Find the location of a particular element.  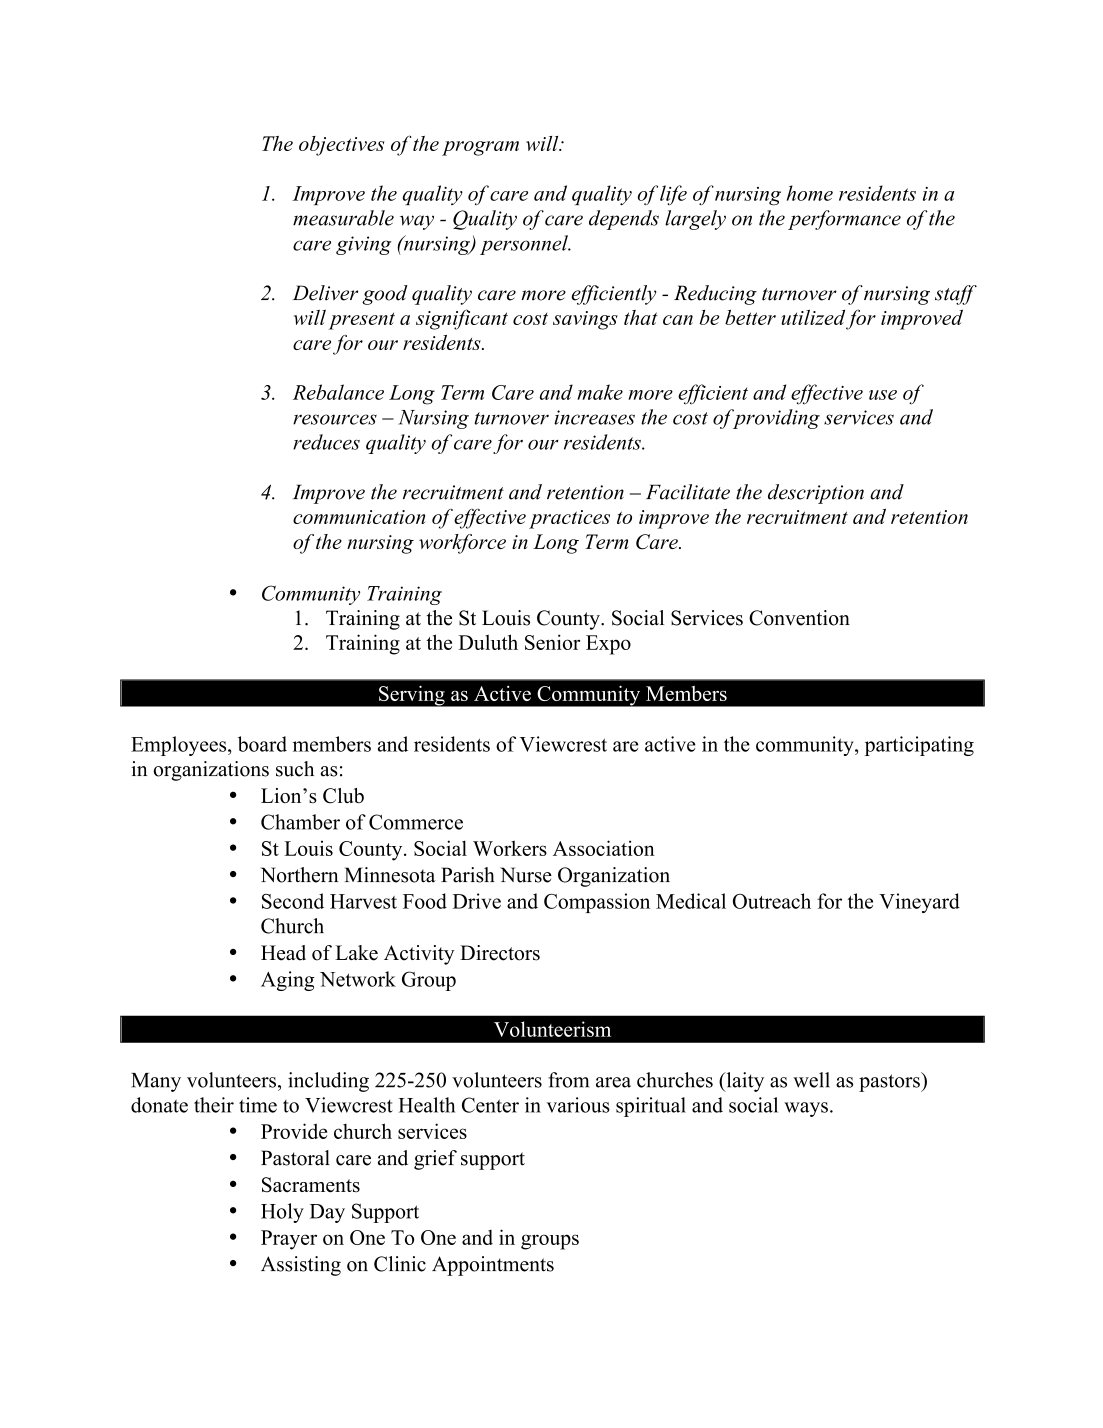

Nurse is located at coordinates (526, 875).
